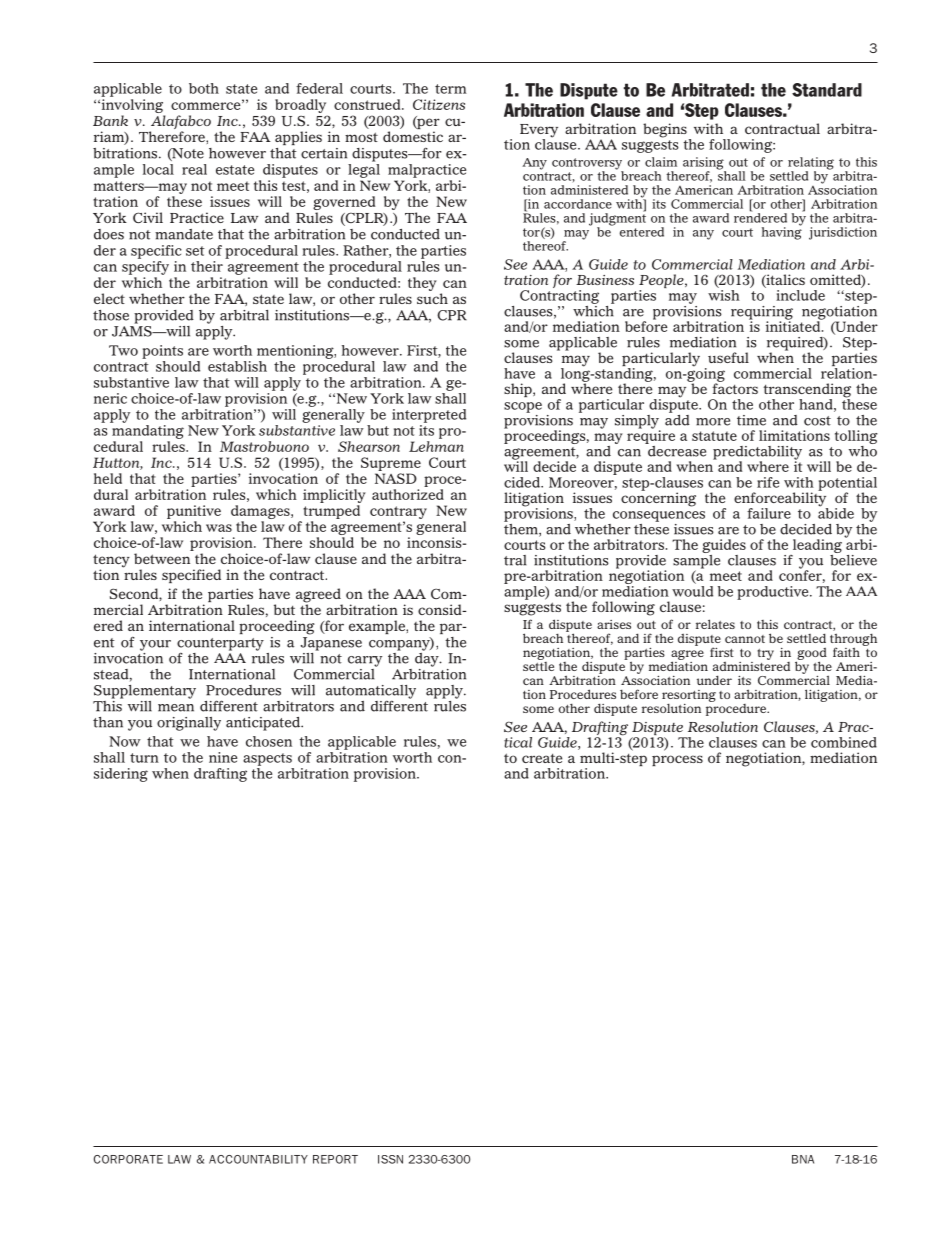  I want to click on Citizens, so click(439, 104).
